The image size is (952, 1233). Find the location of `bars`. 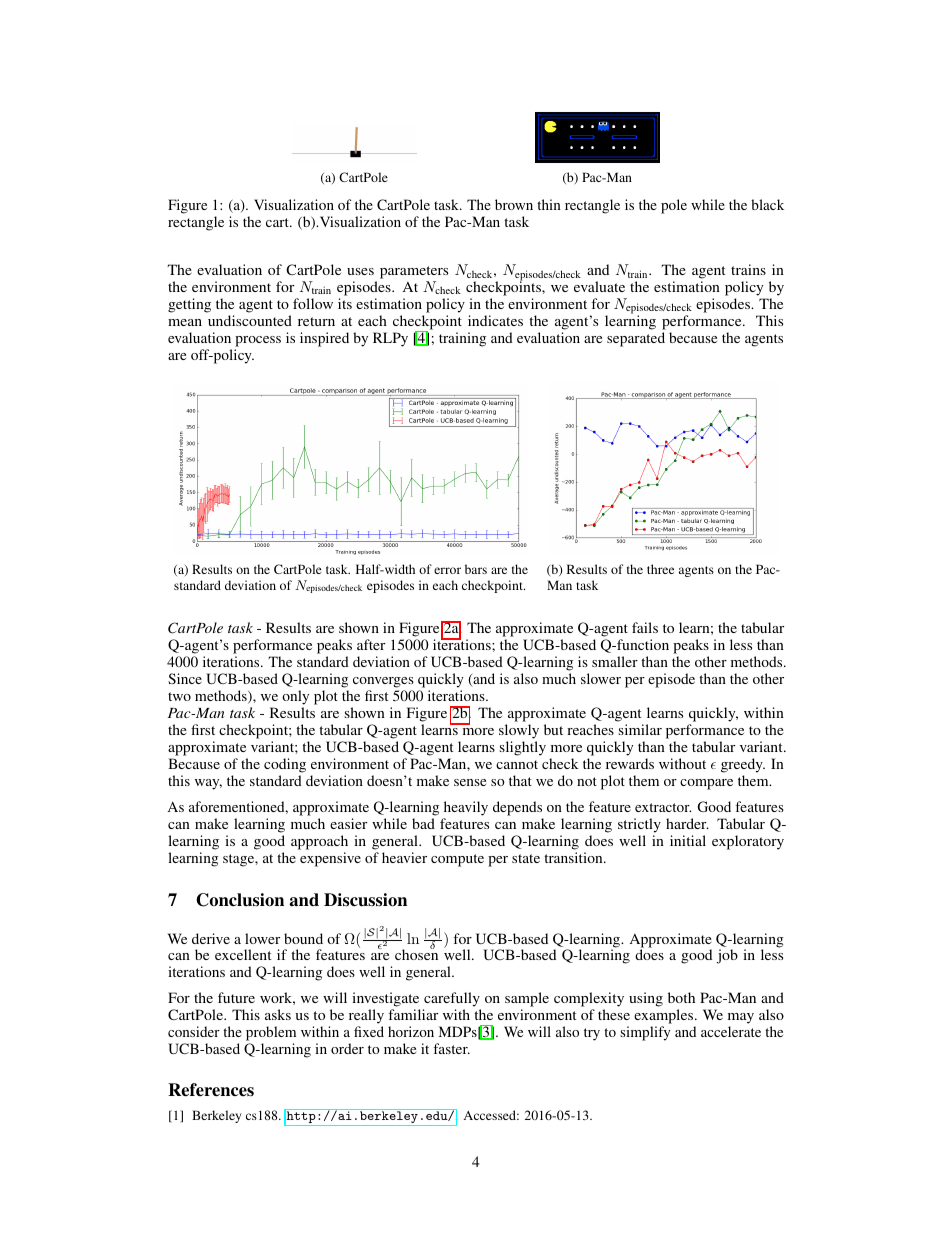

bars is located at coordinates (476, 569).
